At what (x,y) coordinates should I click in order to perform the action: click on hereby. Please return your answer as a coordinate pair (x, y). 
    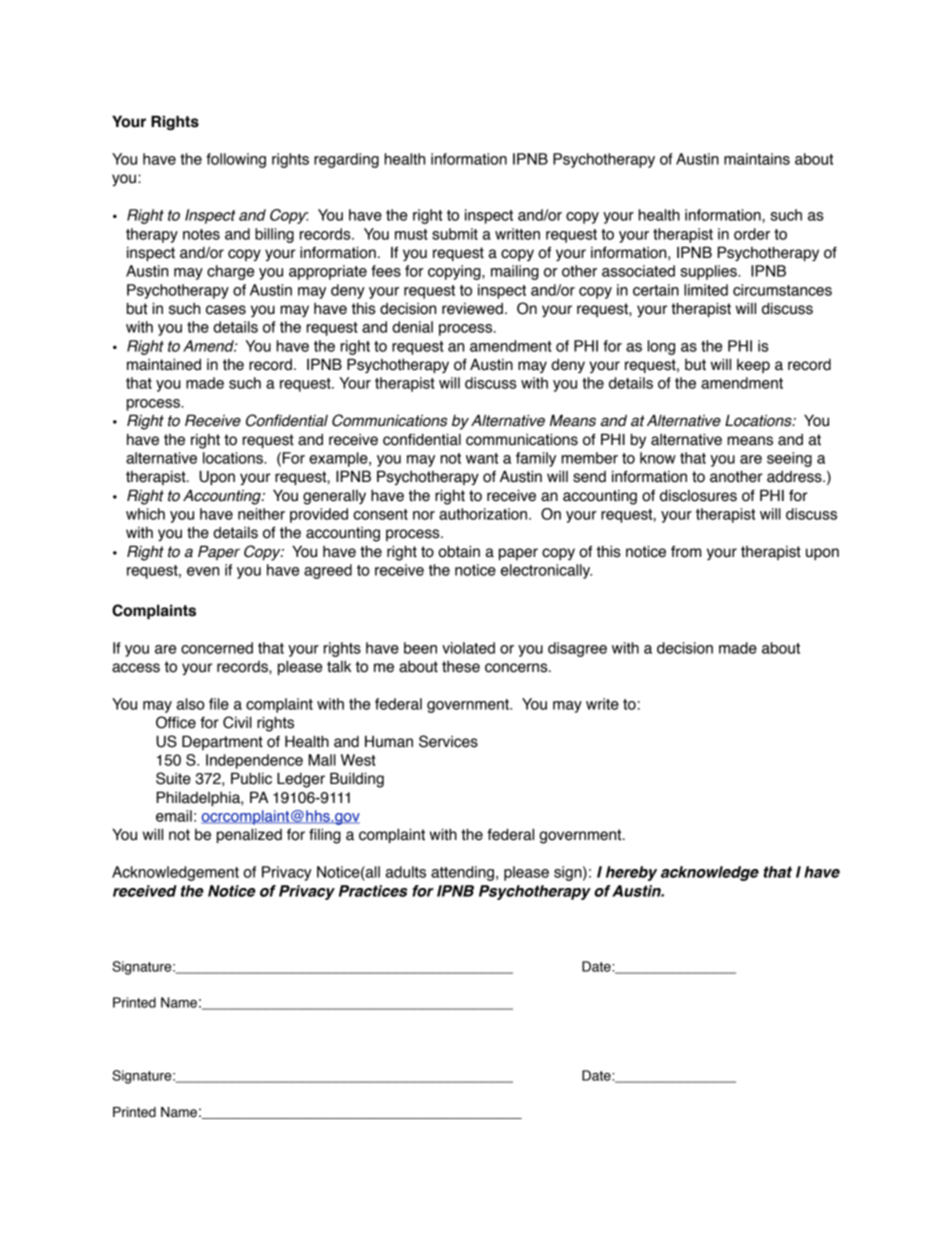
    Looking at the image, I should click on (631, 873).
